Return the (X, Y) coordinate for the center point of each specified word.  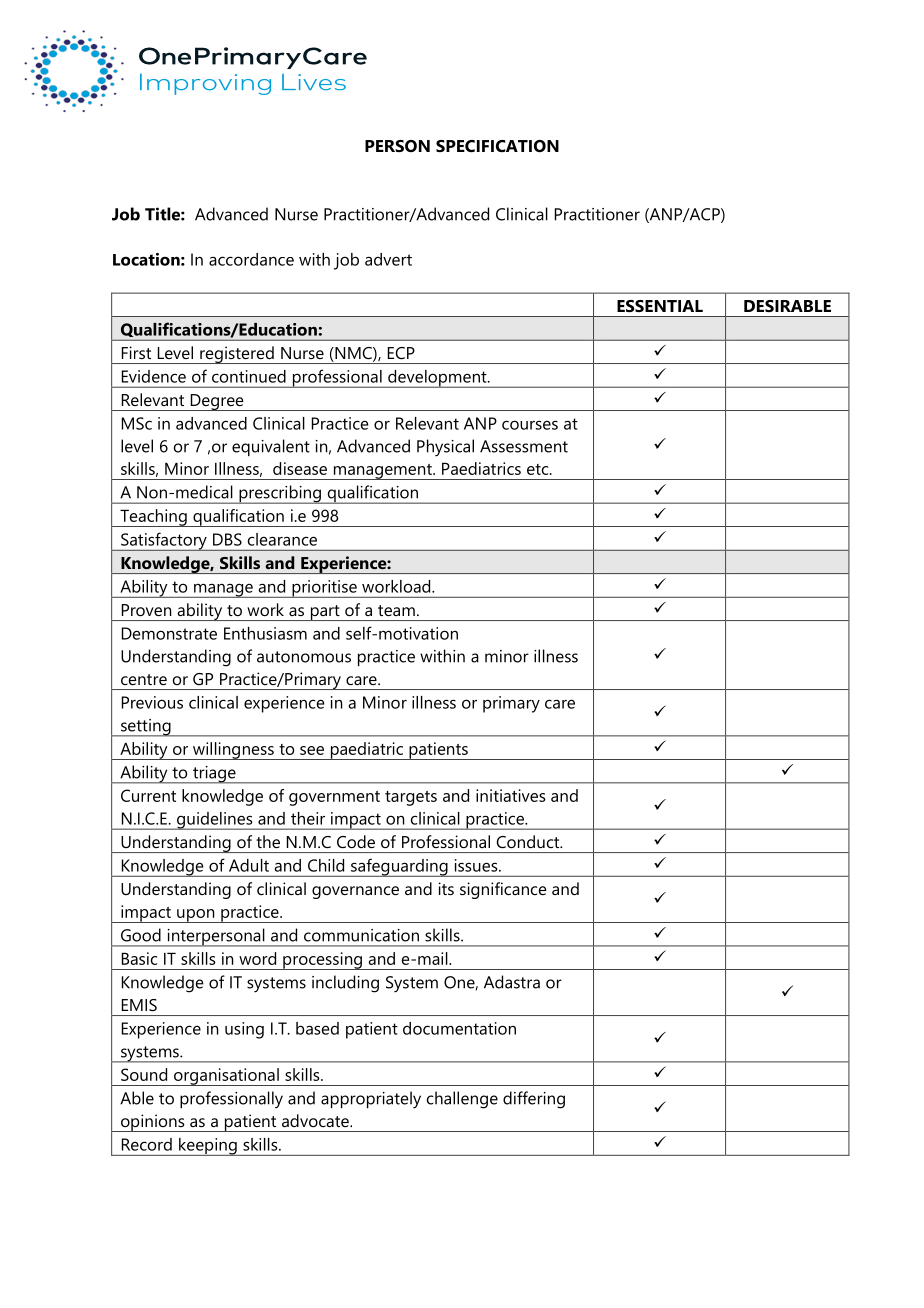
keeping (208, 1147)
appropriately (371, 1100)
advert (388, 259)
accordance (251, 259)
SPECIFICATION (497, 146)
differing (534, 1100)
